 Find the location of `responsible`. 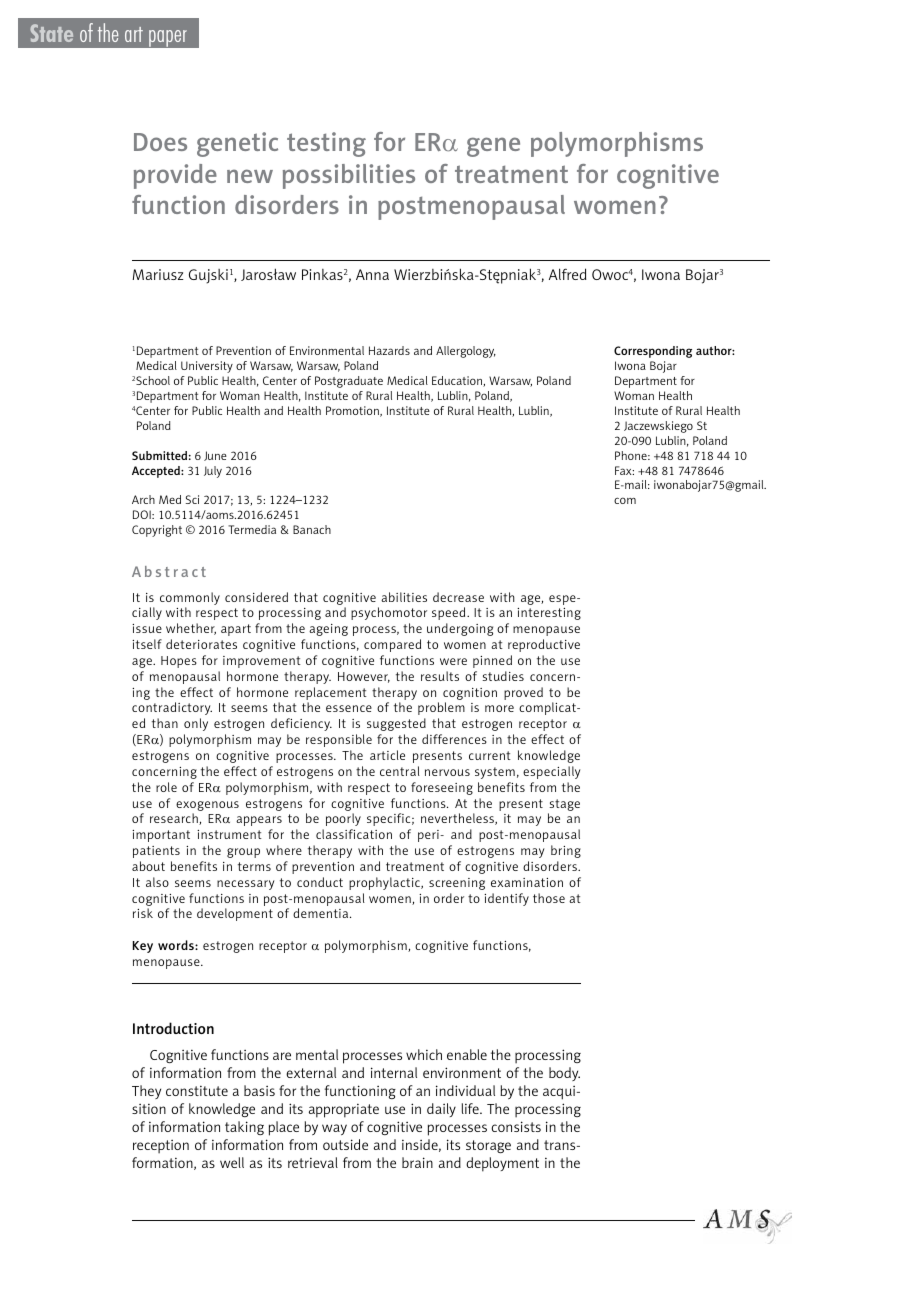

responsible is located at coordinates (339, 740).
